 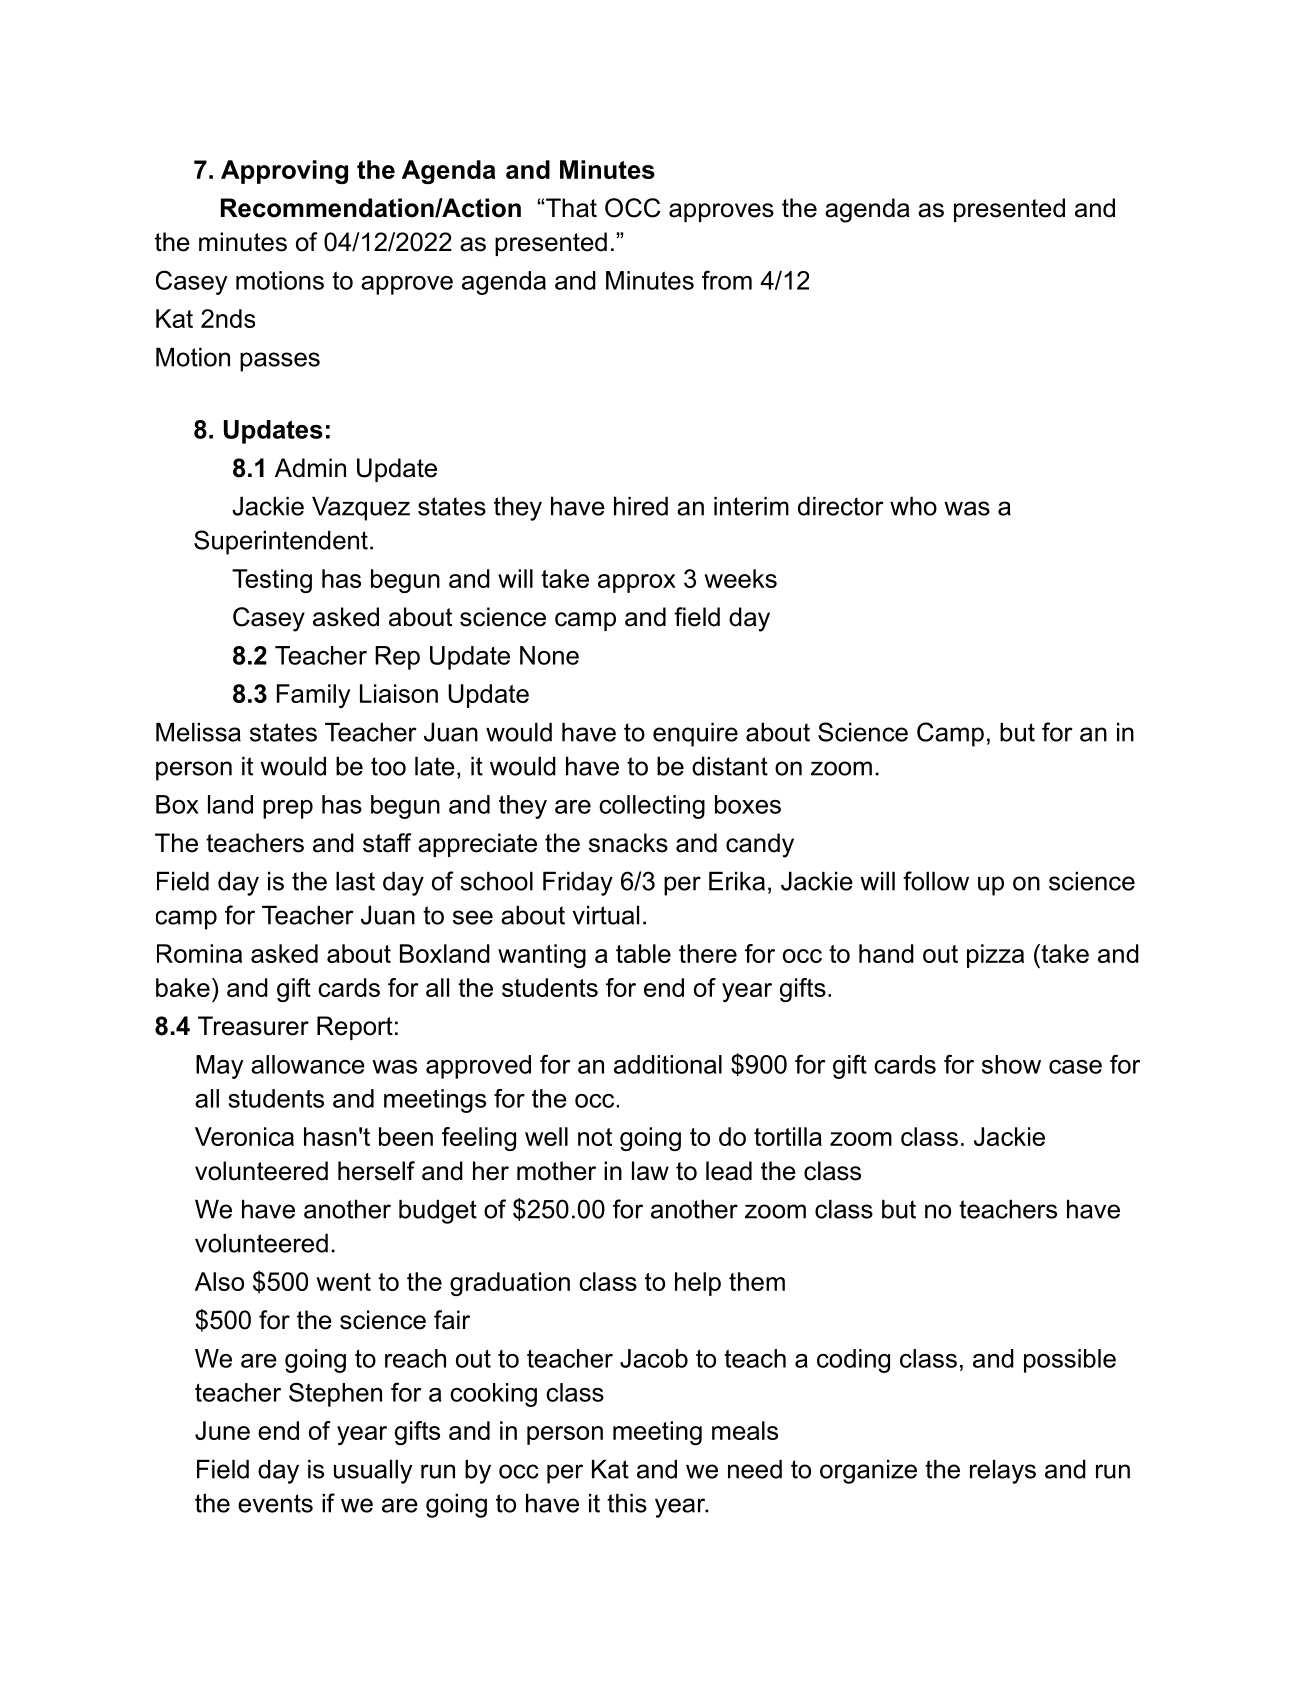 I want to click on Veronica, so click(x=244, y=1136).
